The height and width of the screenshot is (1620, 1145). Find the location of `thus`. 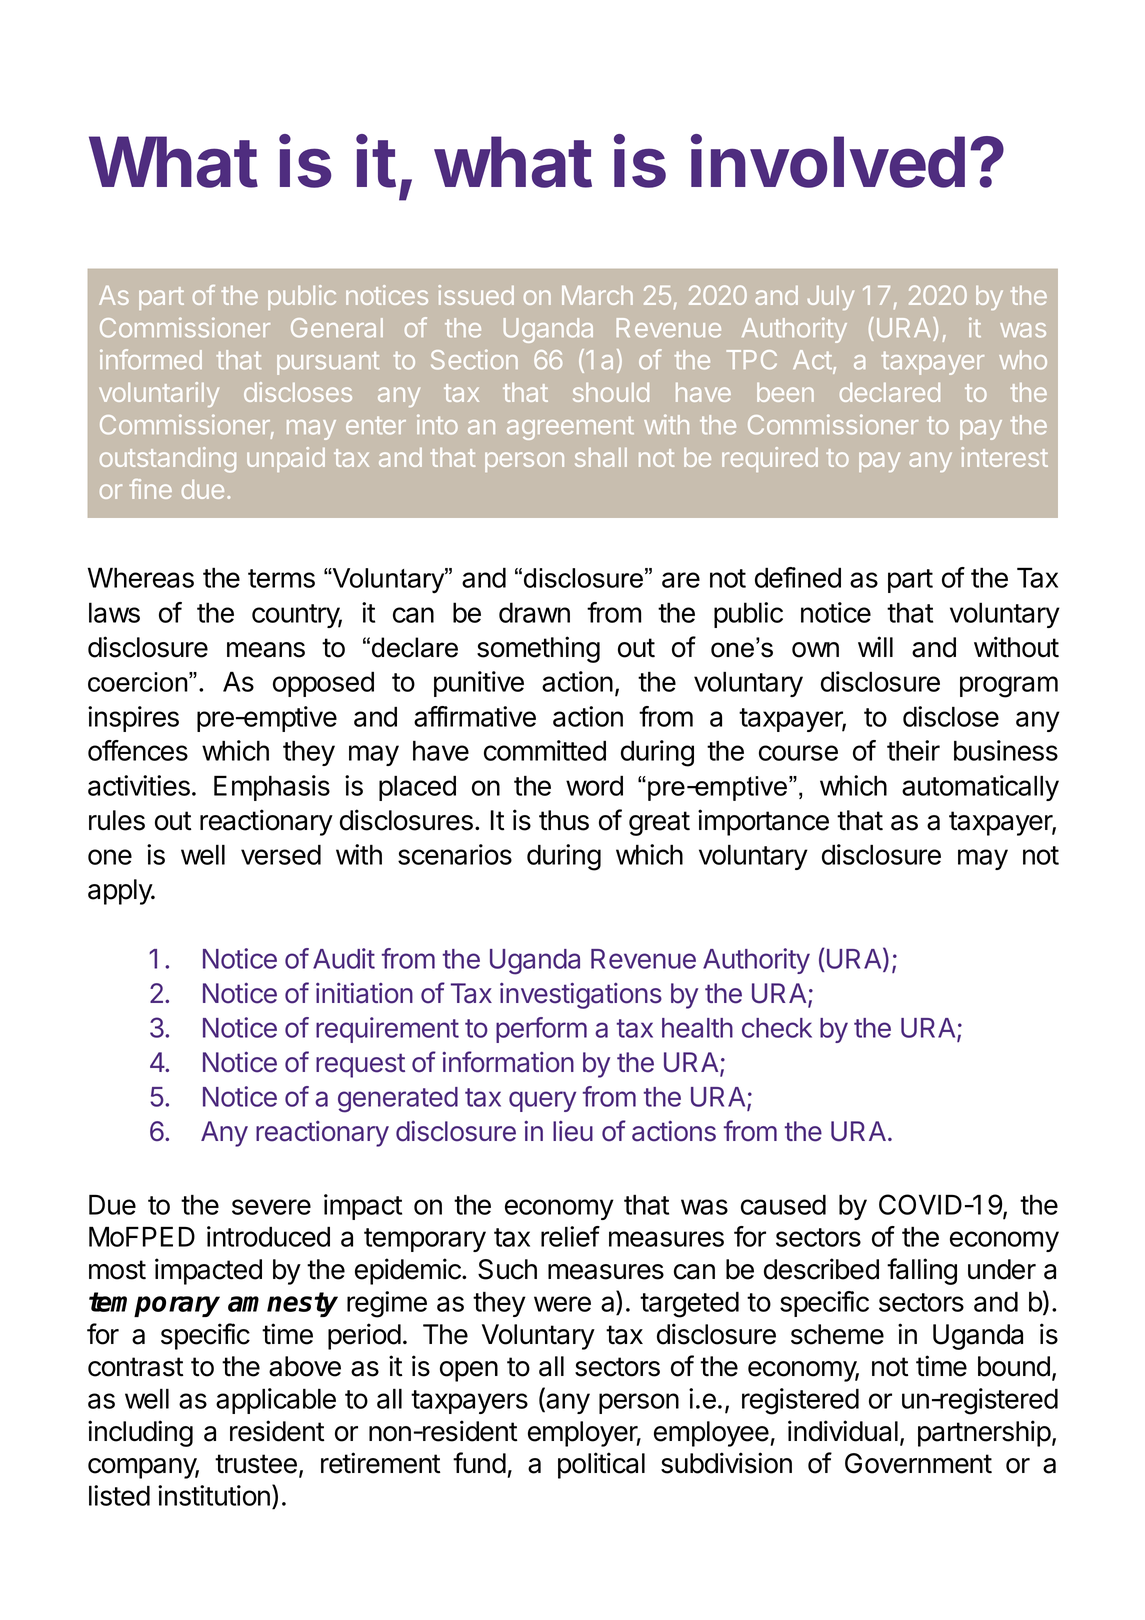

thus is located at coordinates (564, 820).
